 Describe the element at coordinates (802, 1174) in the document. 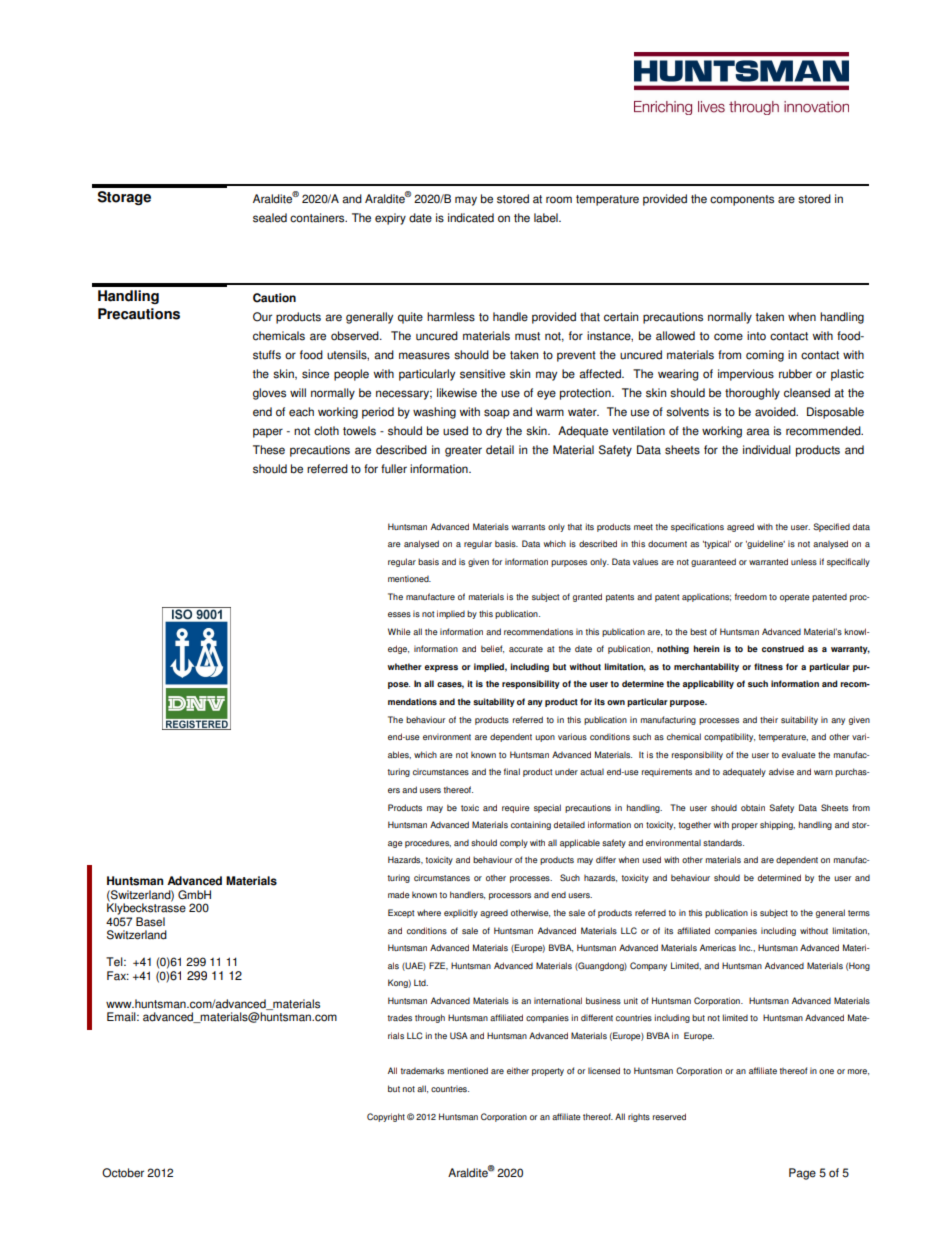

I see `Page` at that location.
